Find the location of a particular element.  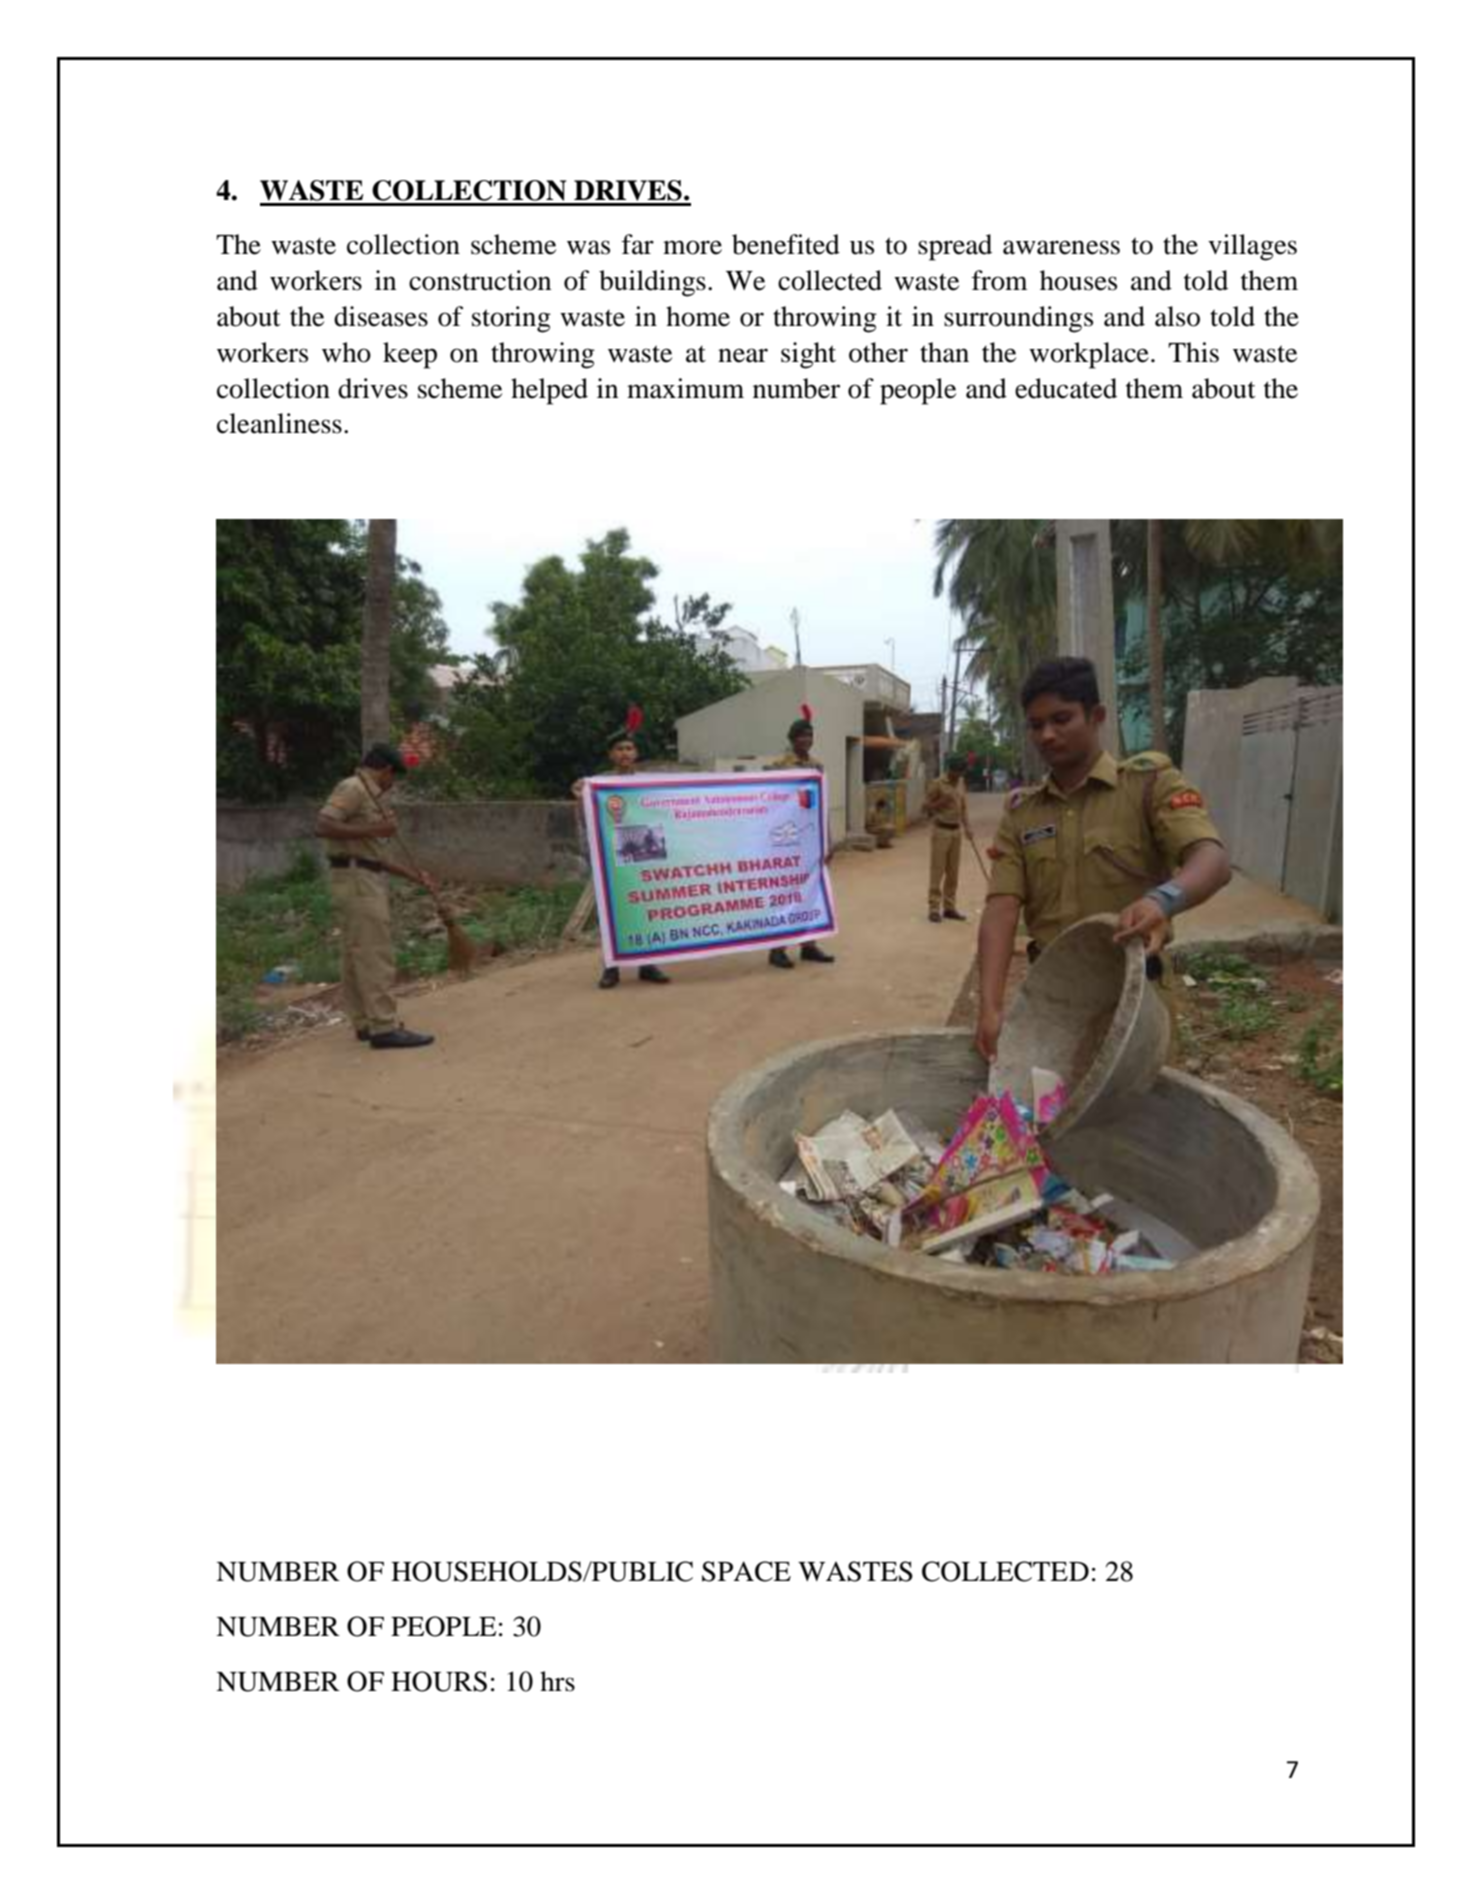

also is located at coordinates (1177, 316).
